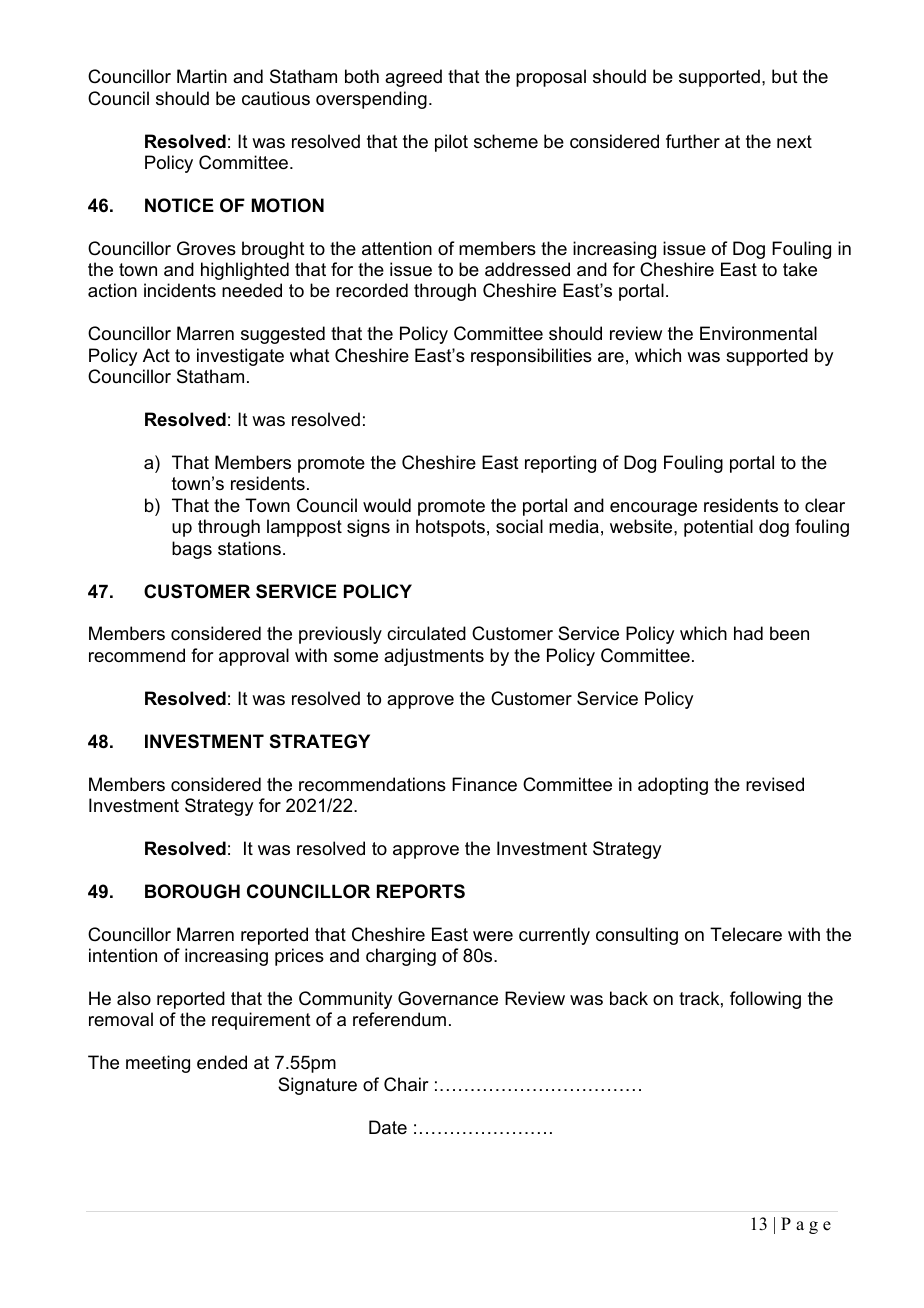 This image has height=1308, width=924. I want to click on incidents, so click(180, 290).
